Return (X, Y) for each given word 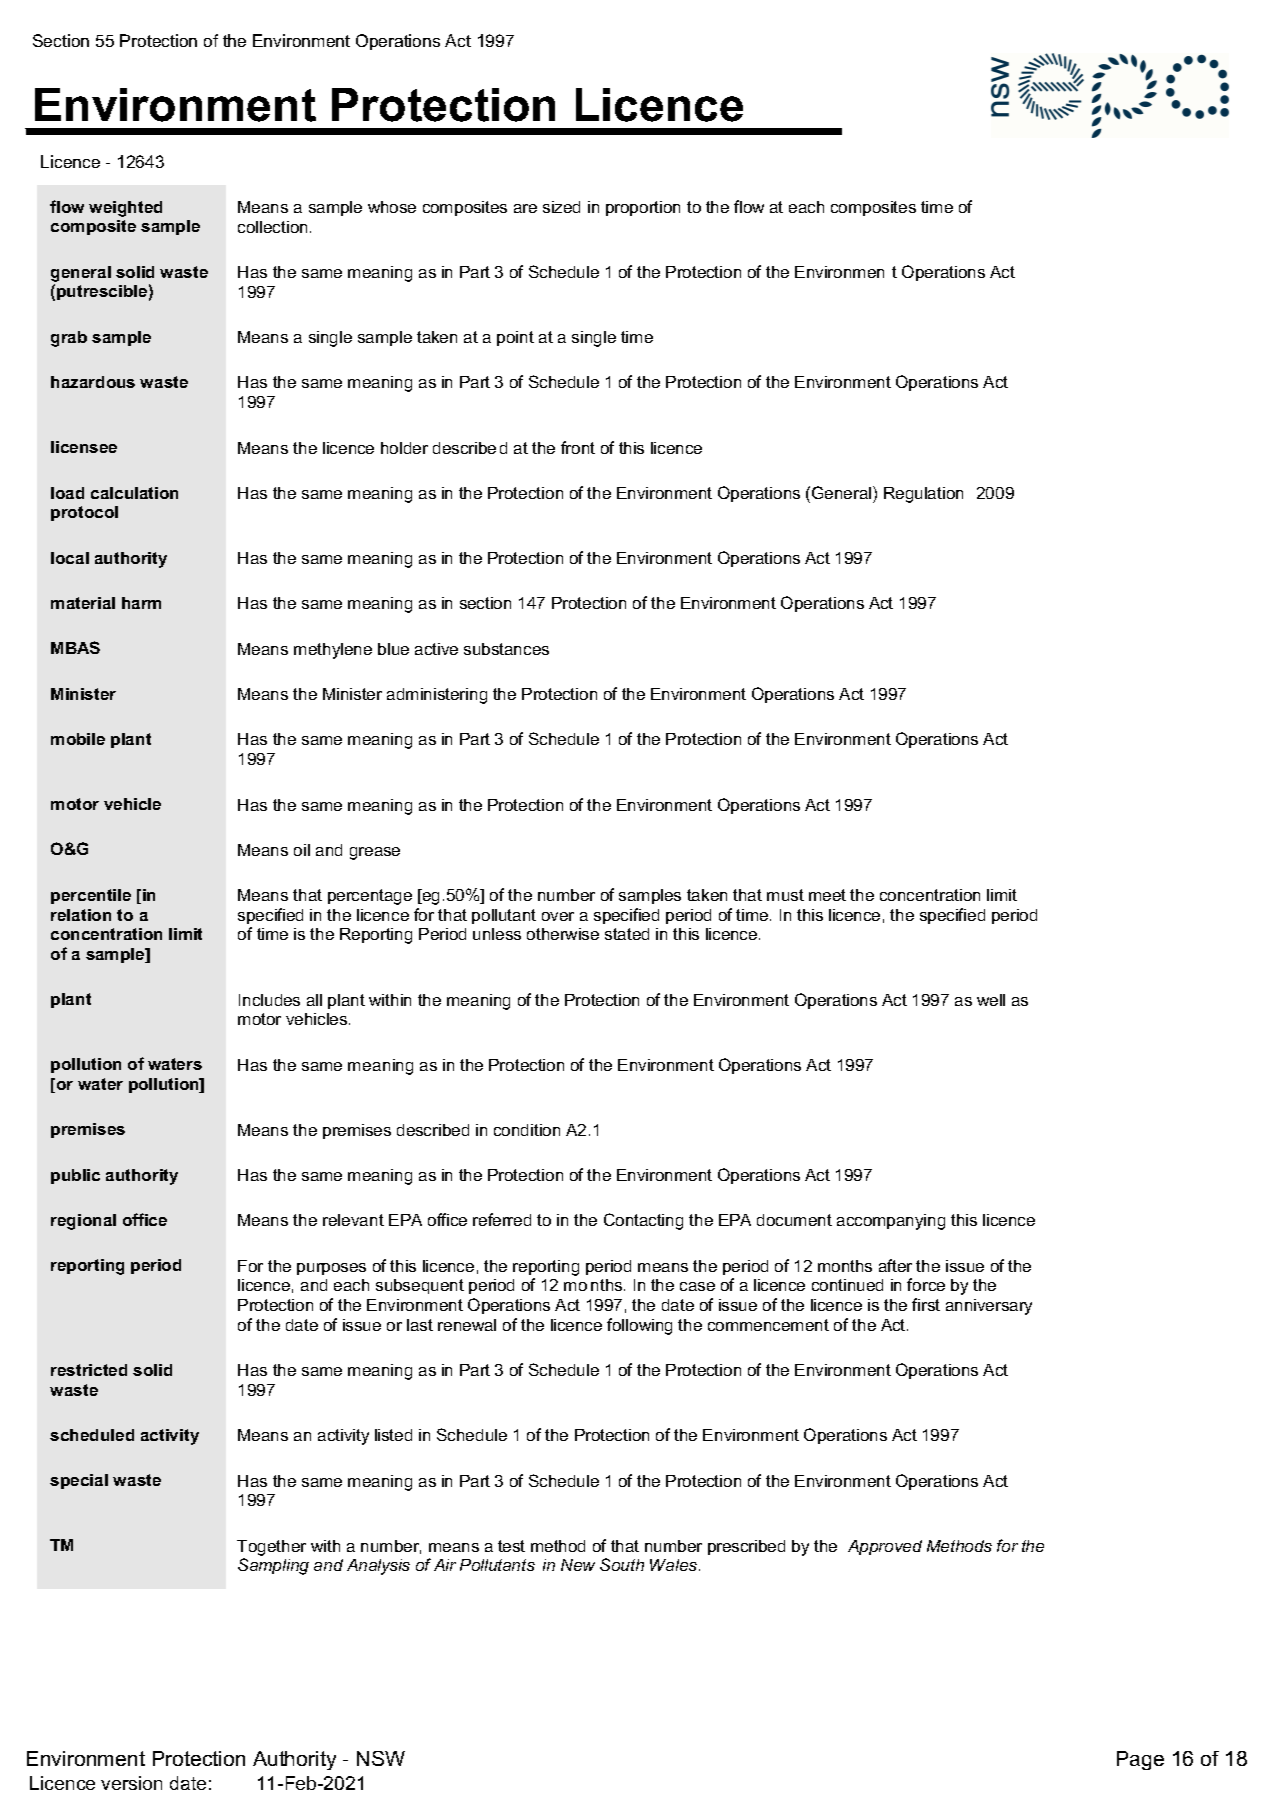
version (131, 1783)
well (991, 1000)
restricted (89, 1370)
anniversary (989, 1307)
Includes (269, 1000)
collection (272, 227)
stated (627, 934)
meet (827, 895)
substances (506, 649)
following (639, 1326)
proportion (643, 208)
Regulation (923, 495)
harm (141, 603)
